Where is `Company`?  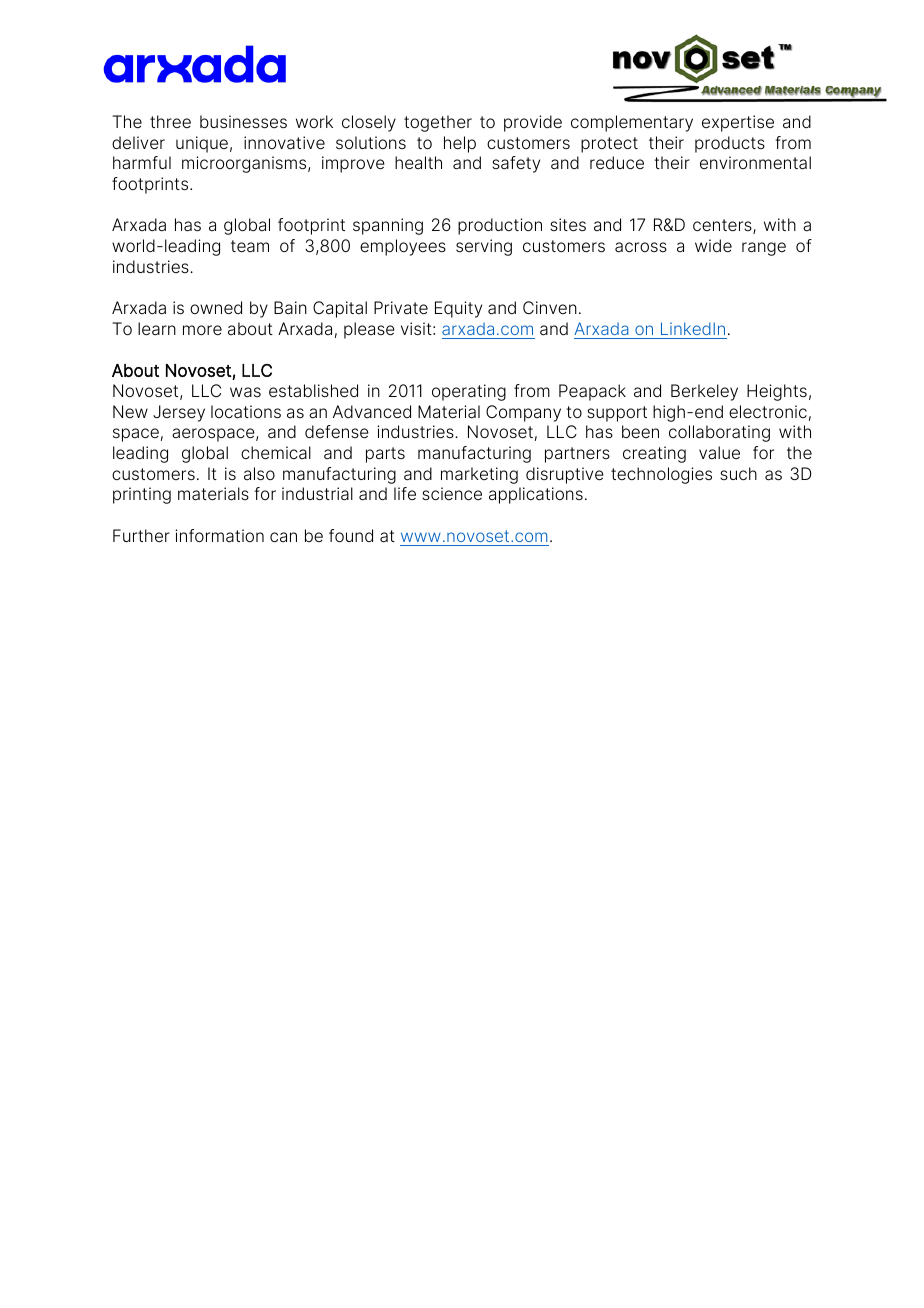
Company is located at coordinates (523, 413).
